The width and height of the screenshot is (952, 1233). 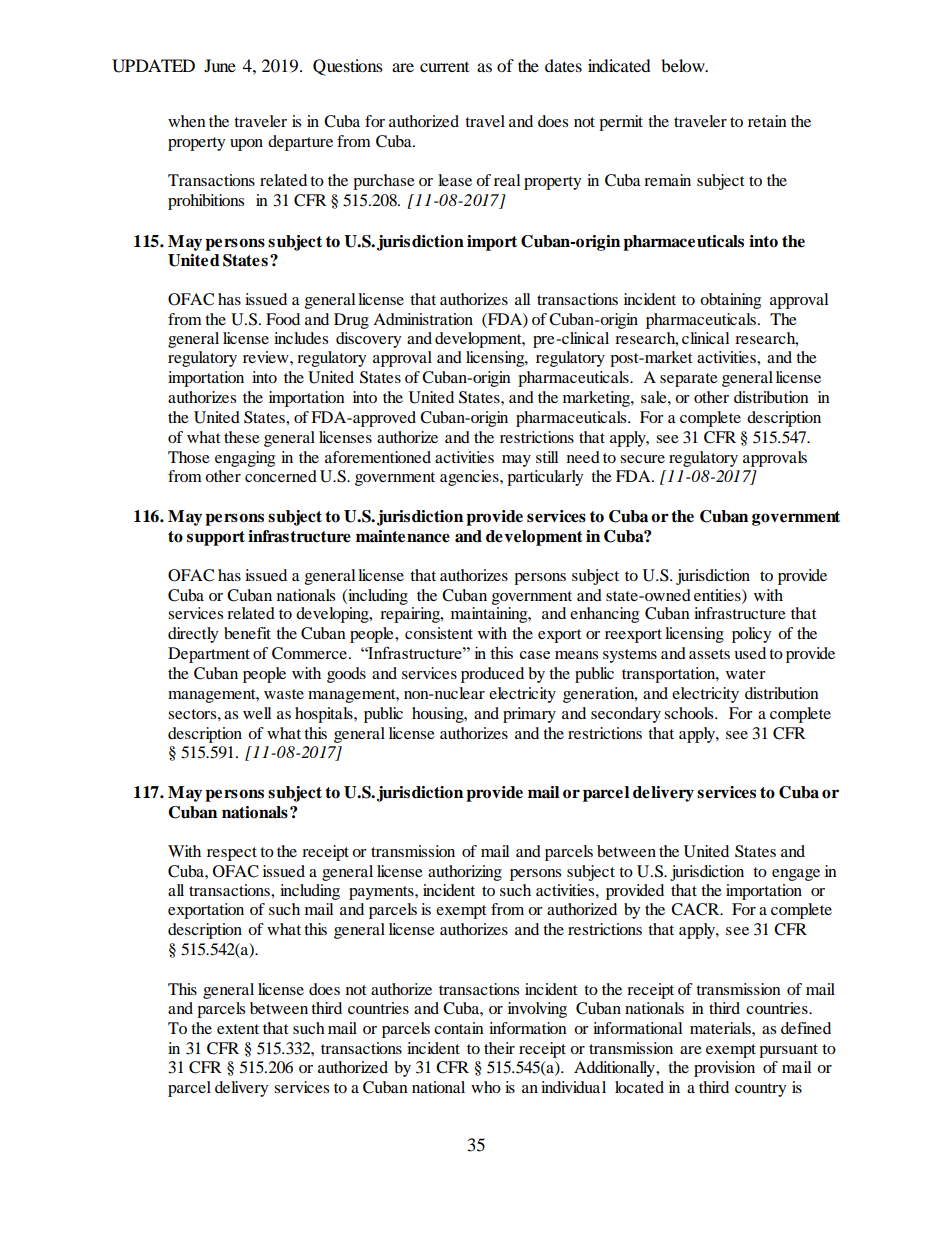 I want to click on engage, so click(x=796, y=875).
